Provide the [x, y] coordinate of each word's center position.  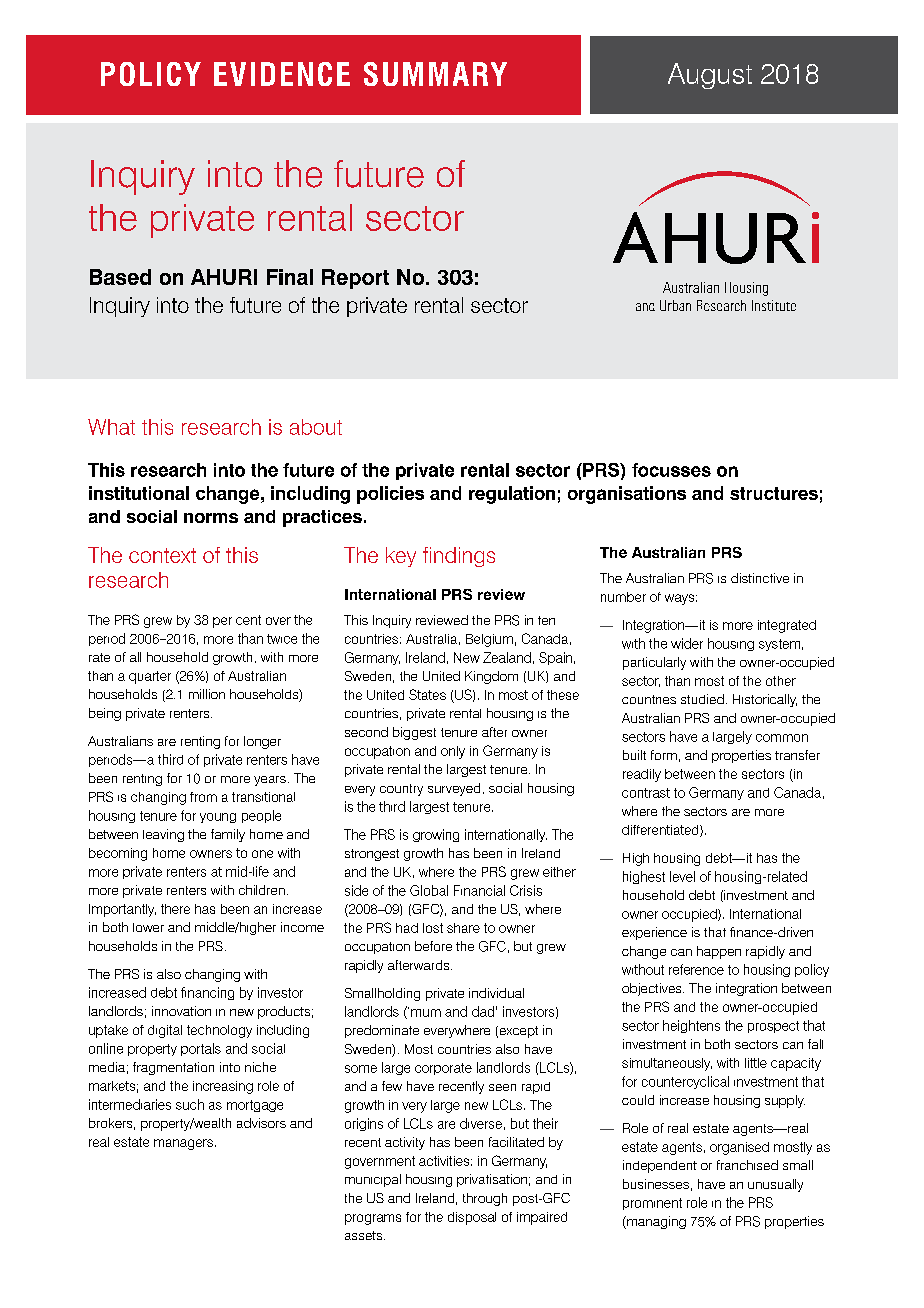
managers [185, 1144]
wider [687, 643]
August [710, 76]
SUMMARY [435, 74]
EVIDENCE [282, 74]
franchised [747, 1165]
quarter [150, 677]
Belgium [489, 640]
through [485, 1199]
